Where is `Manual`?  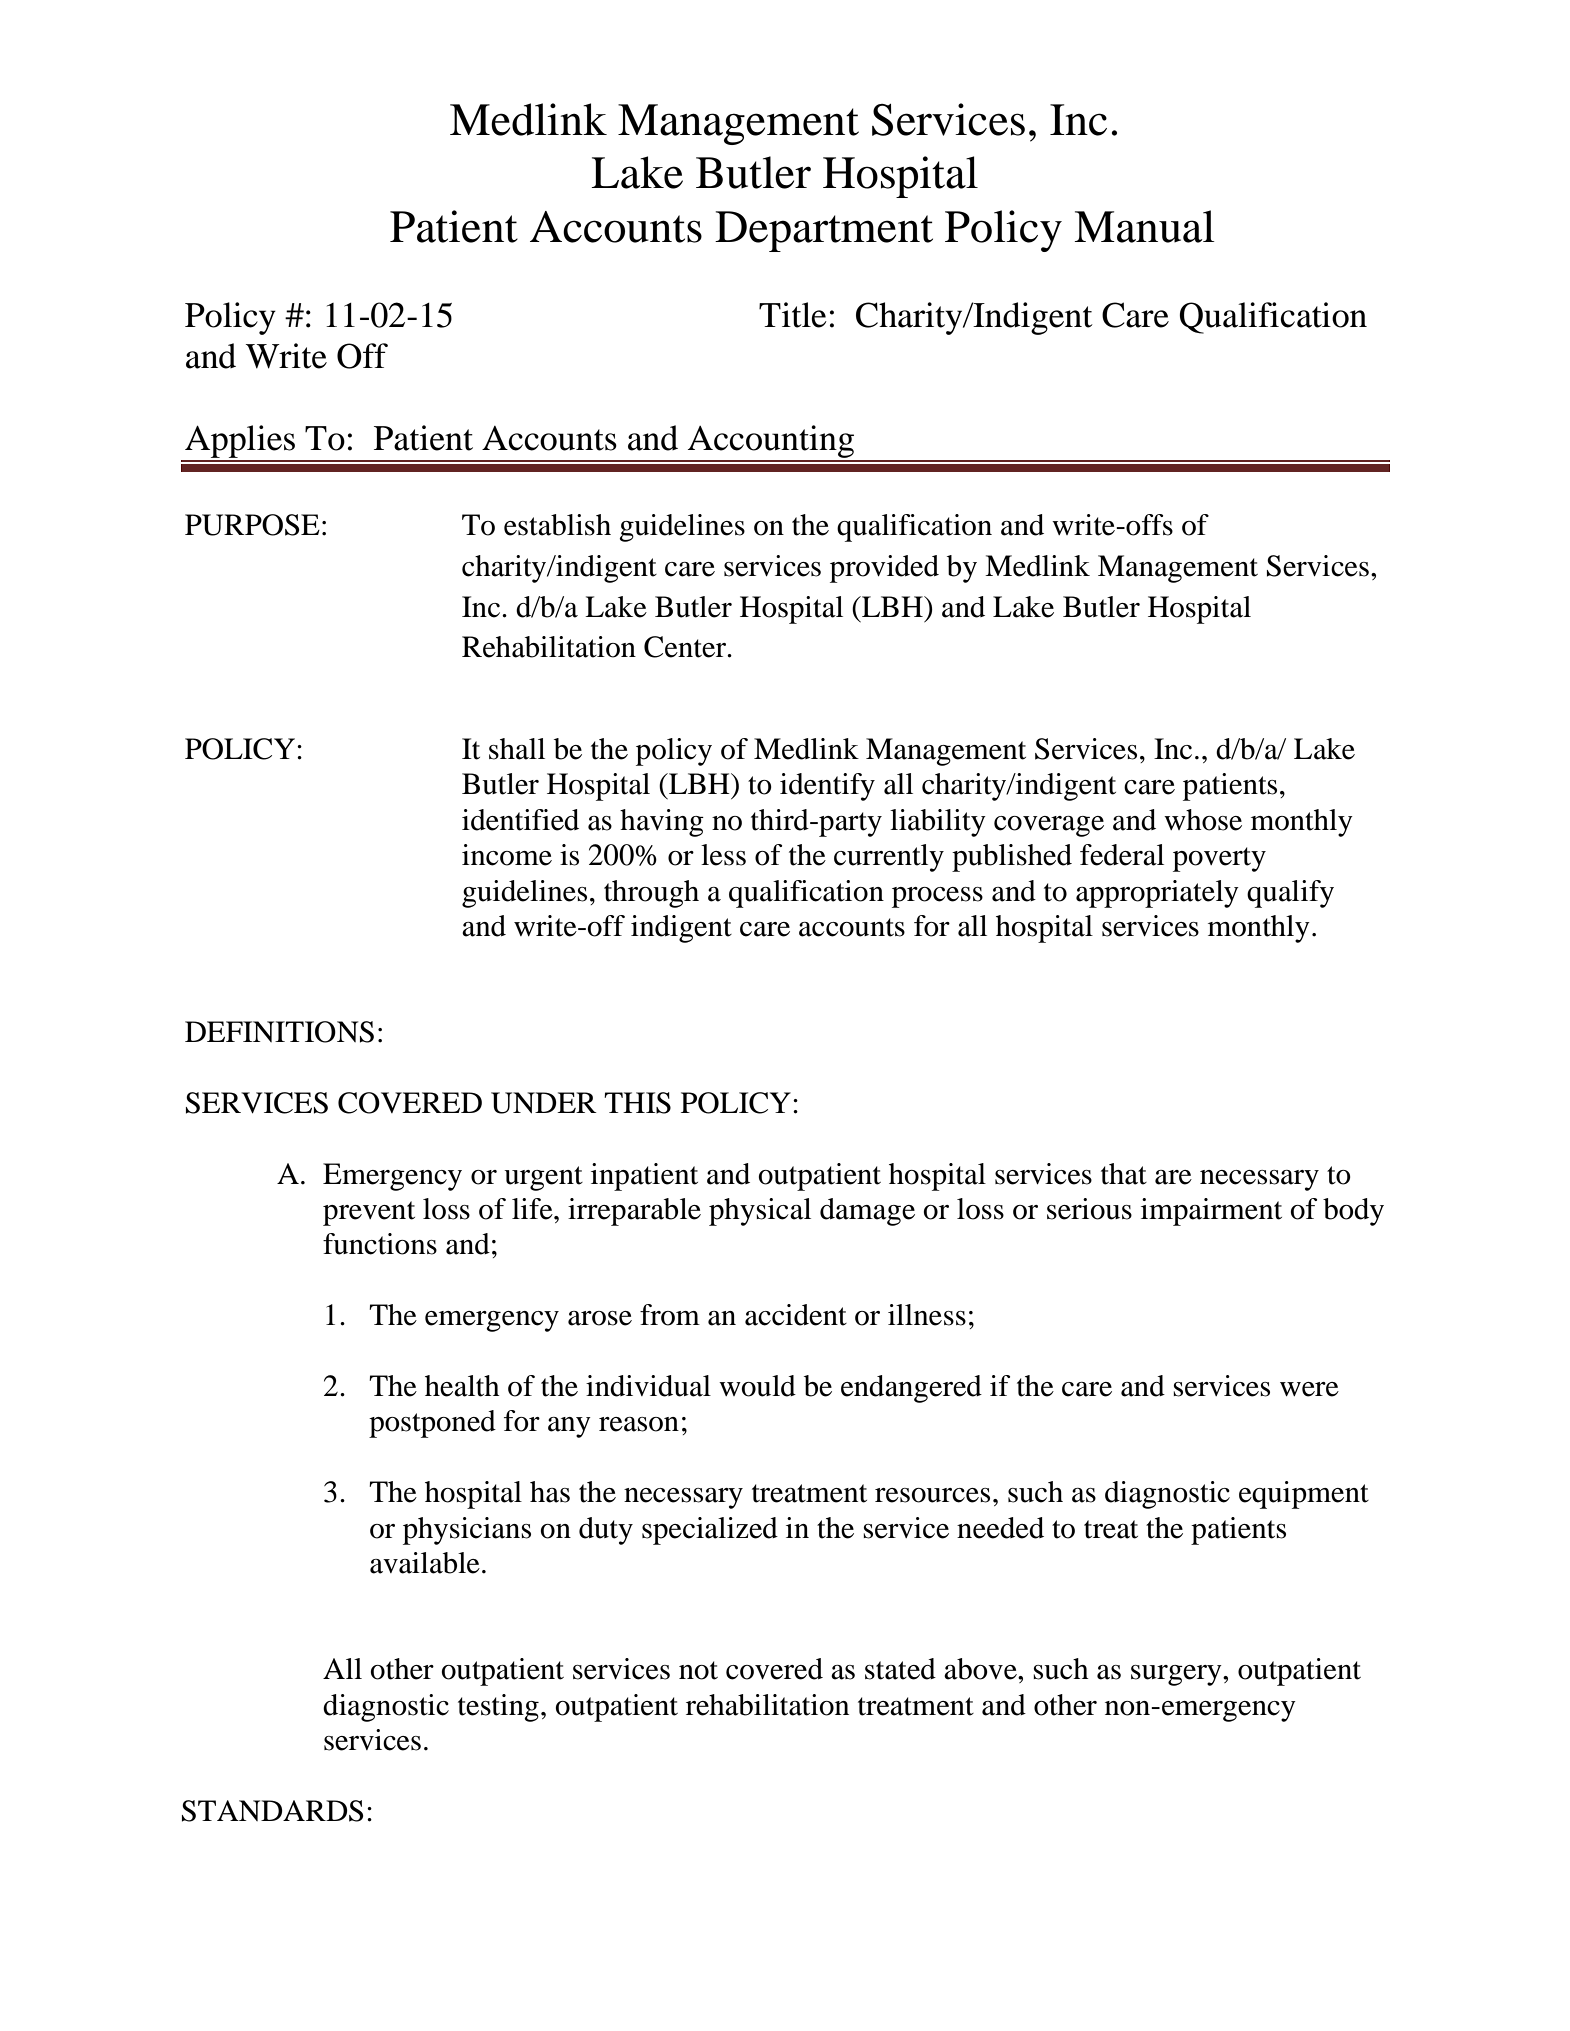
Manual is located at coordinates (1144, 226).
